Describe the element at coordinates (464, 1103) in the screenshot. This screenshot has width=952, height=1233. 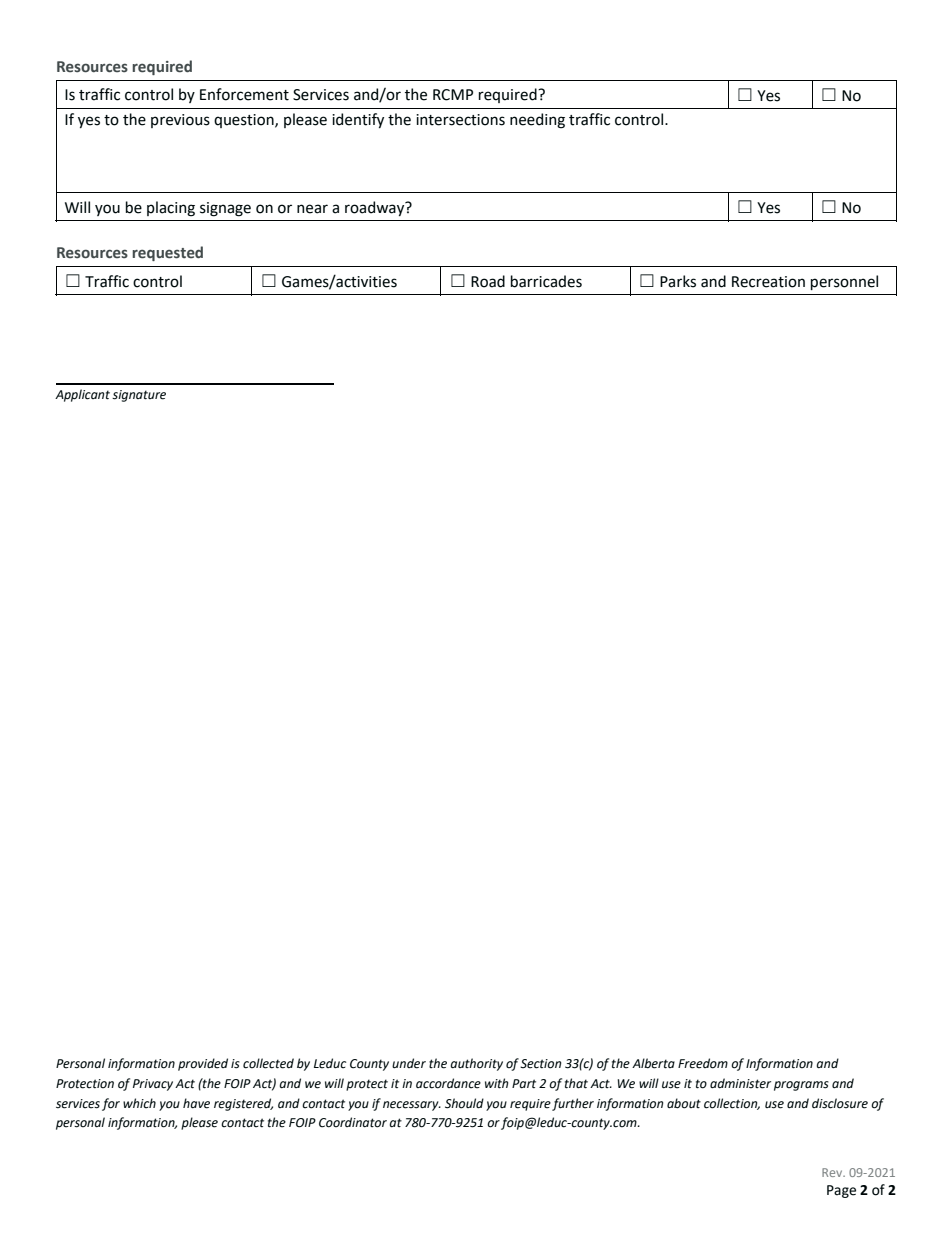
I see `Should` at that location.
